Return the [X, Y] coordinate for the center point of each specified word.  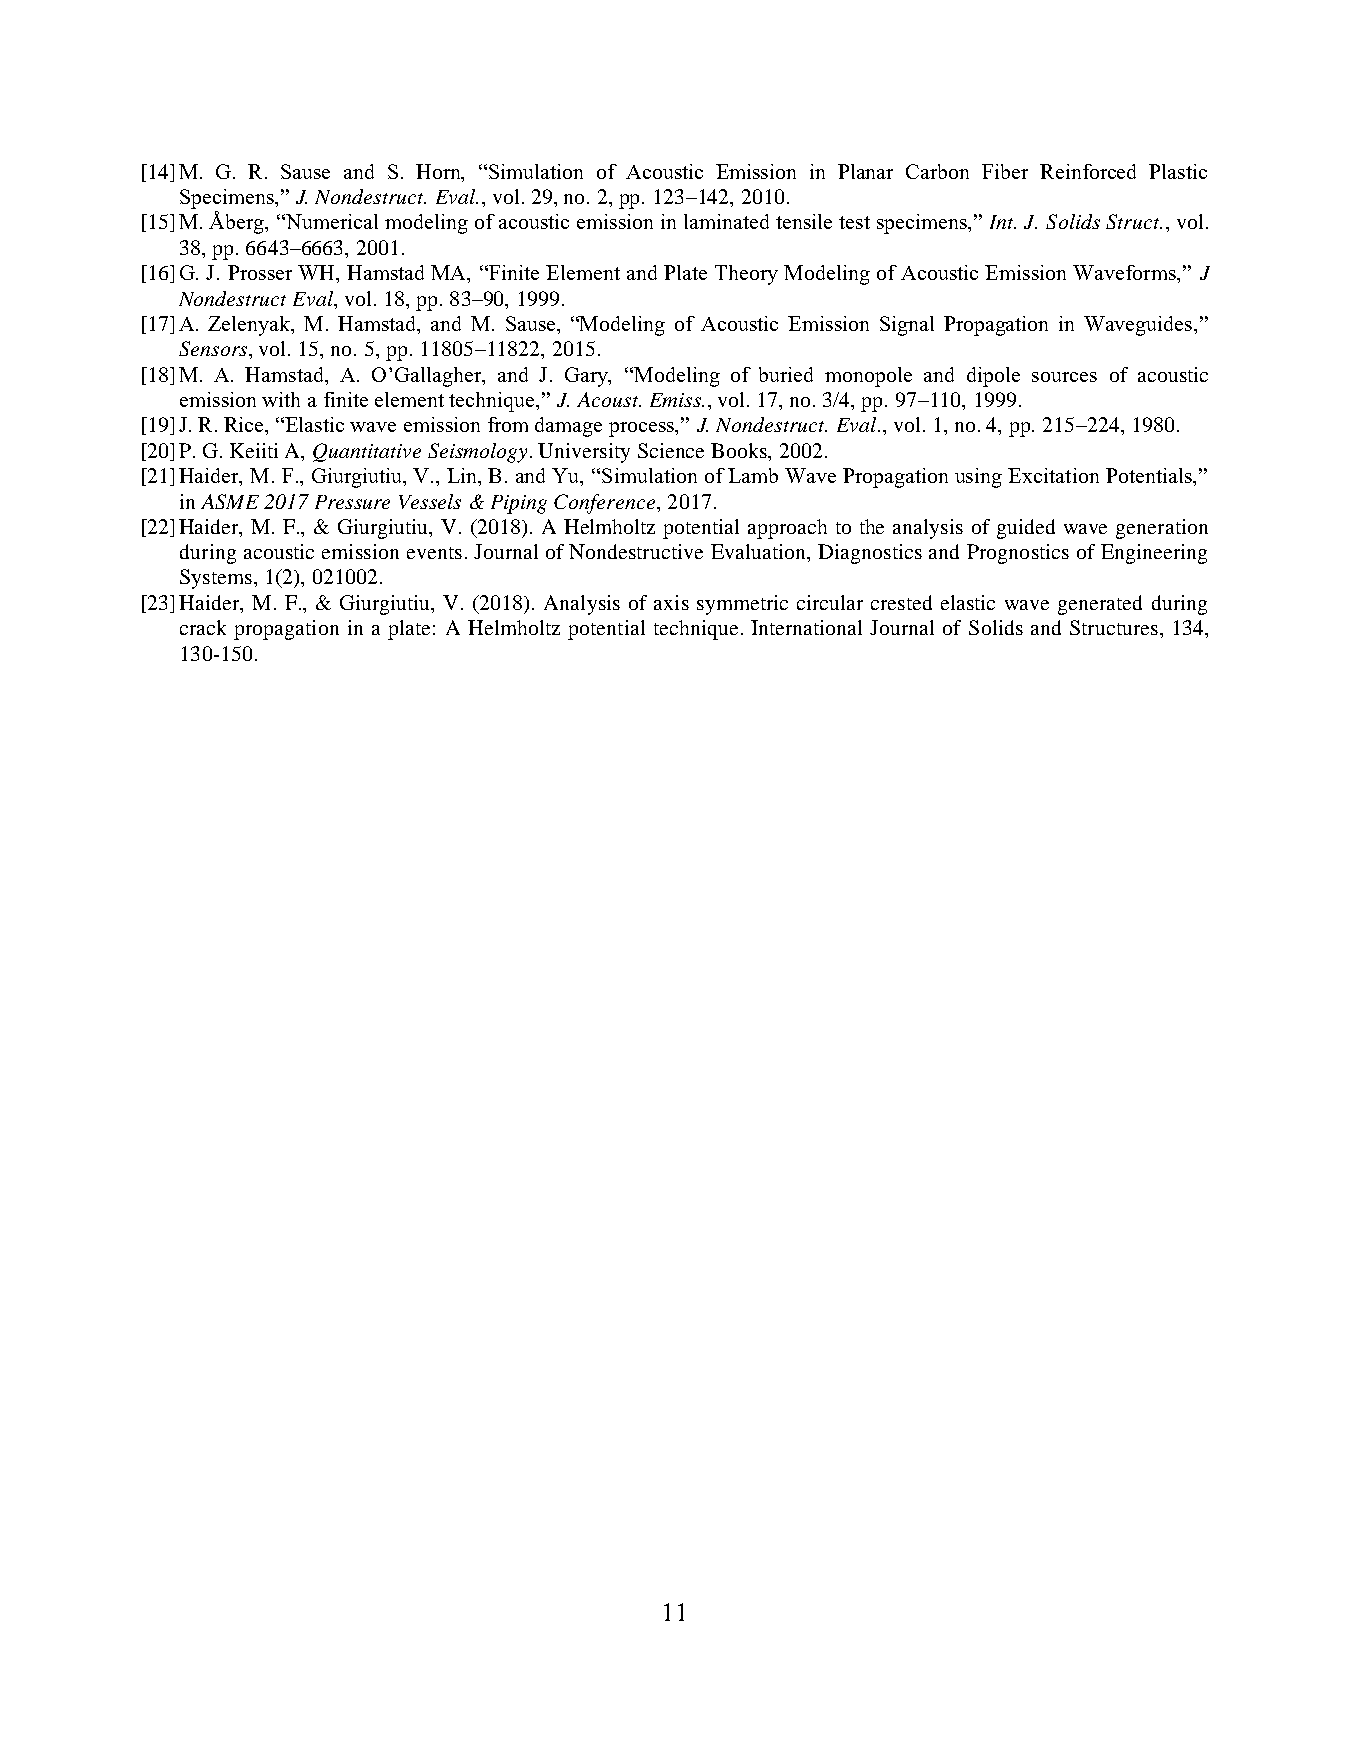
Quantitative [367, 452]
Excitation [1053, 475]
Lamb [753, 475]
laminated [726, 221]
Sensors [214, 348]
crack [203, 627]
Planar [865, 171]
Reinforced [1088, 171]
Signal [907, 326]
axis [671, 602]
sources [1064, 377]
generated [1100, 605]
